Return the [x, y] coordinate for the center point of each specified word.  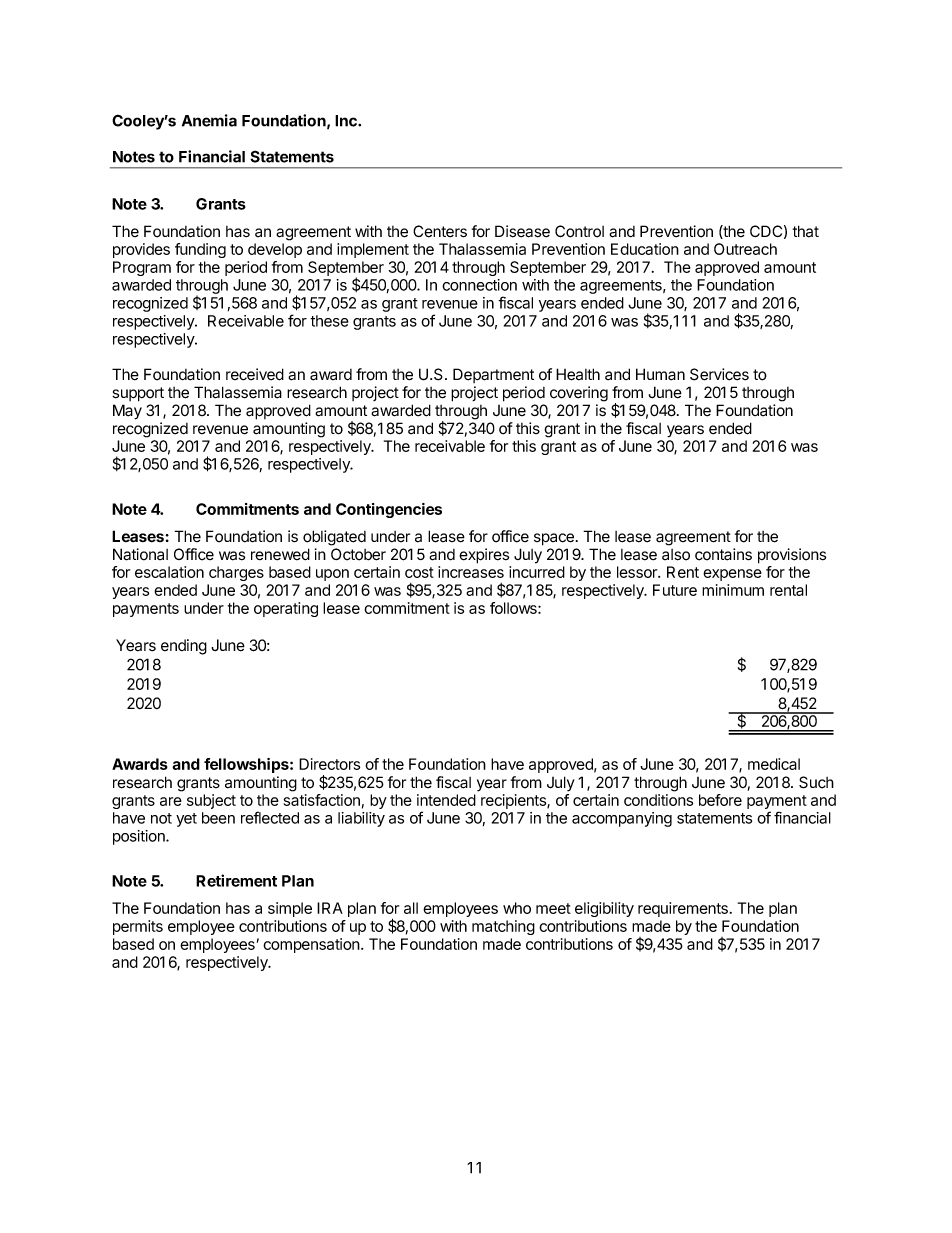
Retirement [236, 880]
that [806, 231]
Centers [440, 231]
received [255, 374]
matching [503, 927]
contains [723, 554]
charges [236, 573]
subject [211, 801]
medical [774, 764]
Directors [329, 764]
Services [719, 374]
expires [484, 556]
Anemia [209, 120]
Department [493, 375]
